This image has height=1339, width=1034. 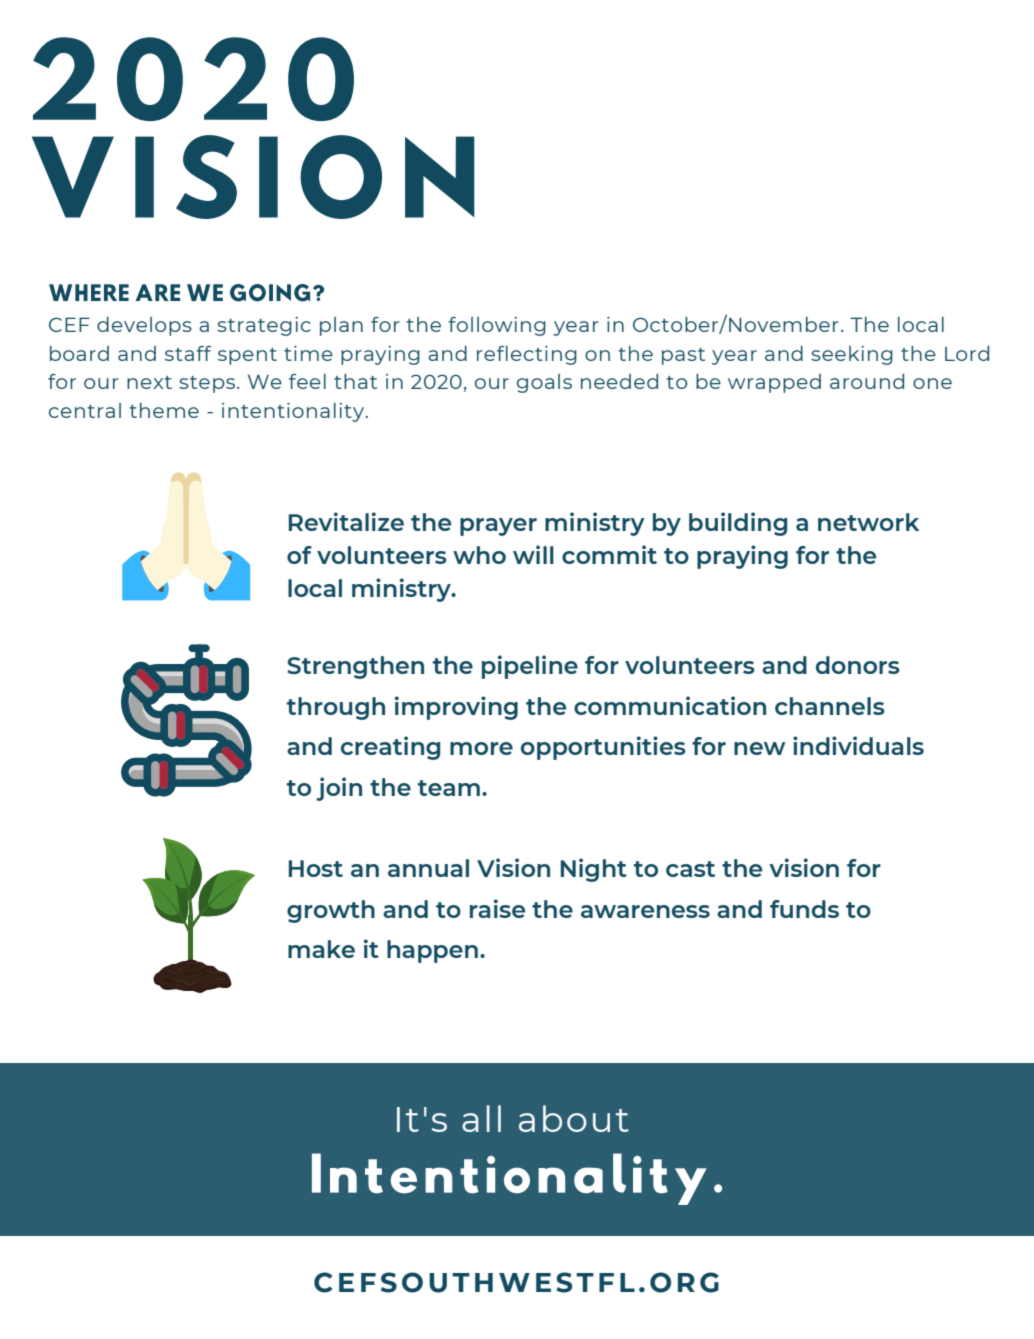 What do you see at coordinates (830, 706) in the image?
I see `channels` at bounding box center [830, 706].
